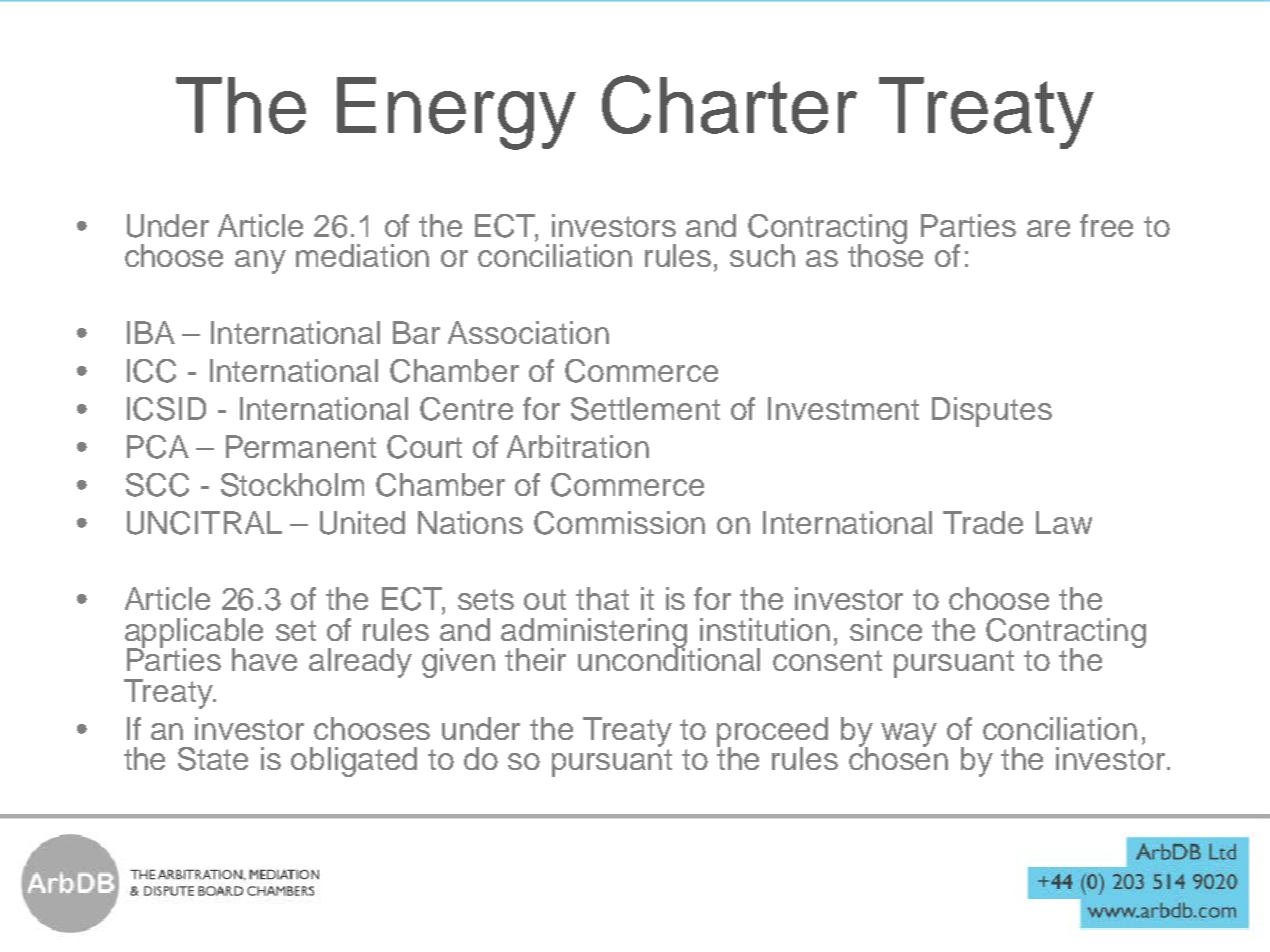  Describe the element at coordinates (992, 412) in the screenshot. I see `Disputes` at that location.
